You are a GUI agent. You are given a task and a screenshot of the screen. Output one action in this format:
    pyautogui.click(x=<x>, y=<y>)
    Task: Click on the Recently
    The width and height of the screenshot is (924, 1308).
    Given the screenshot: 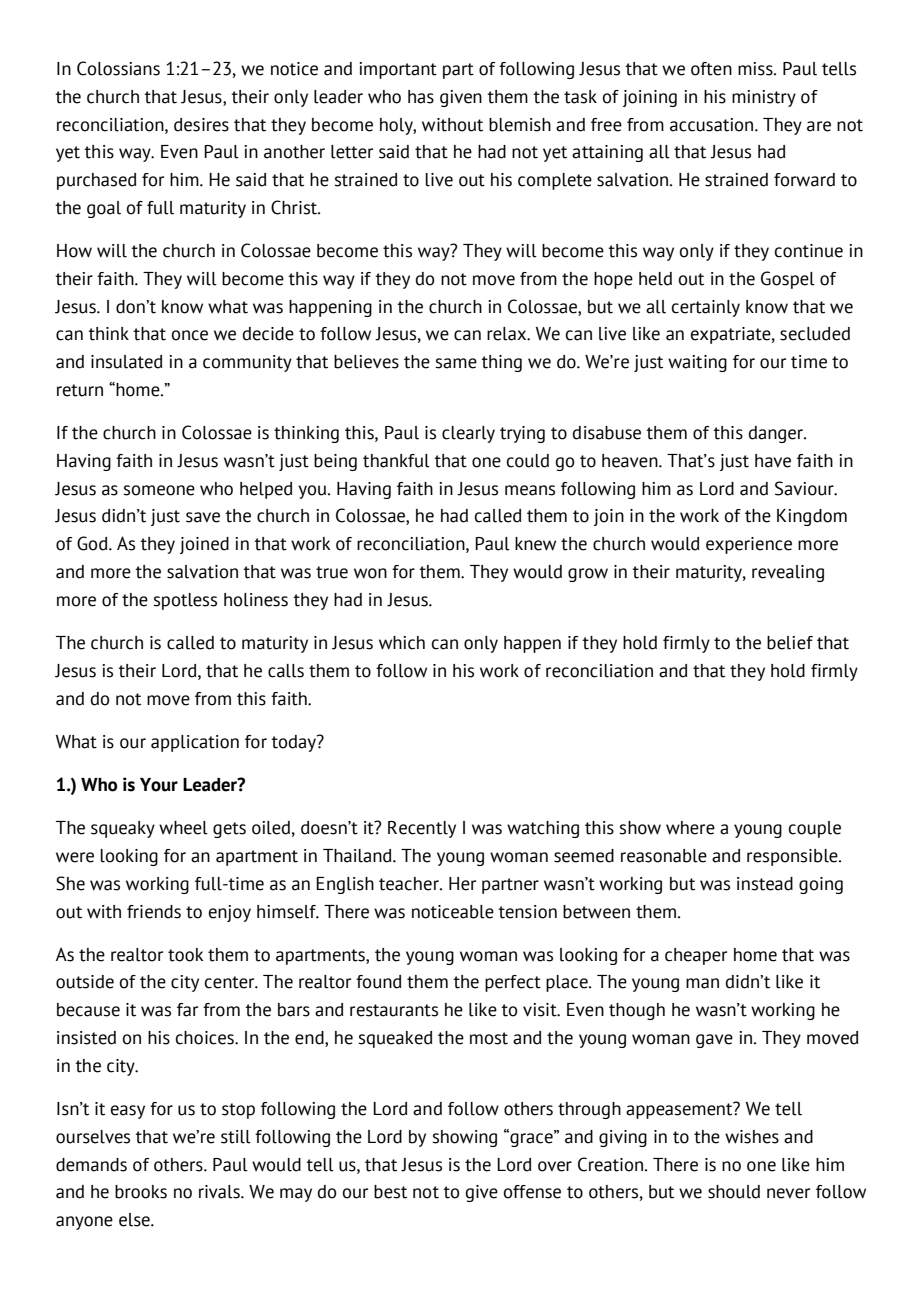 What is the action you would take?
    pyautogui.click(x=422, y=829)
